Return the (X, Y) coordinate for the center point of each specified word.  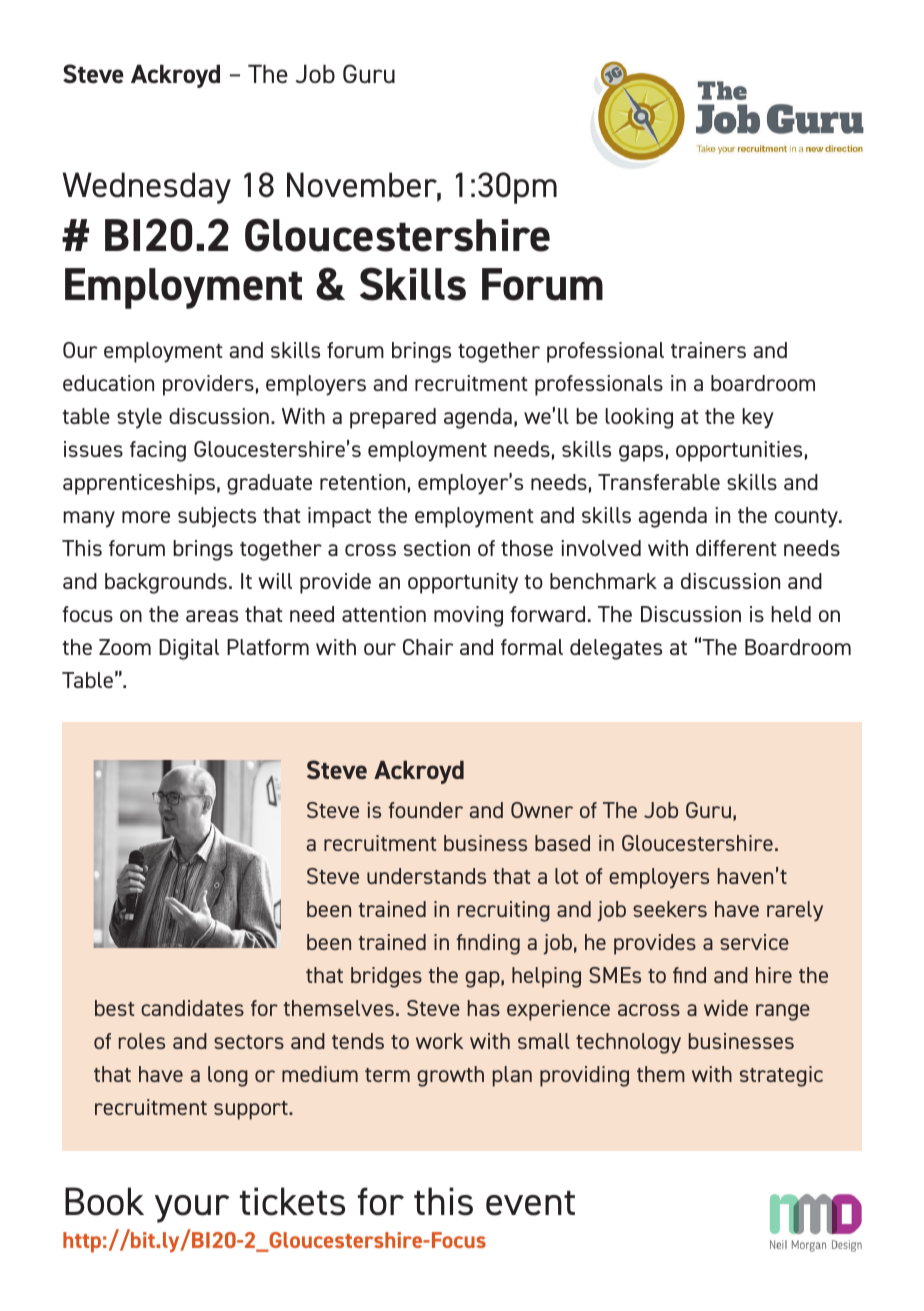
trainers (708, 350)
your (192, 1209)
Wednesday (147, 188)
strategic (781, 1076)
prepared (393, 418)
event (530, 1203)
